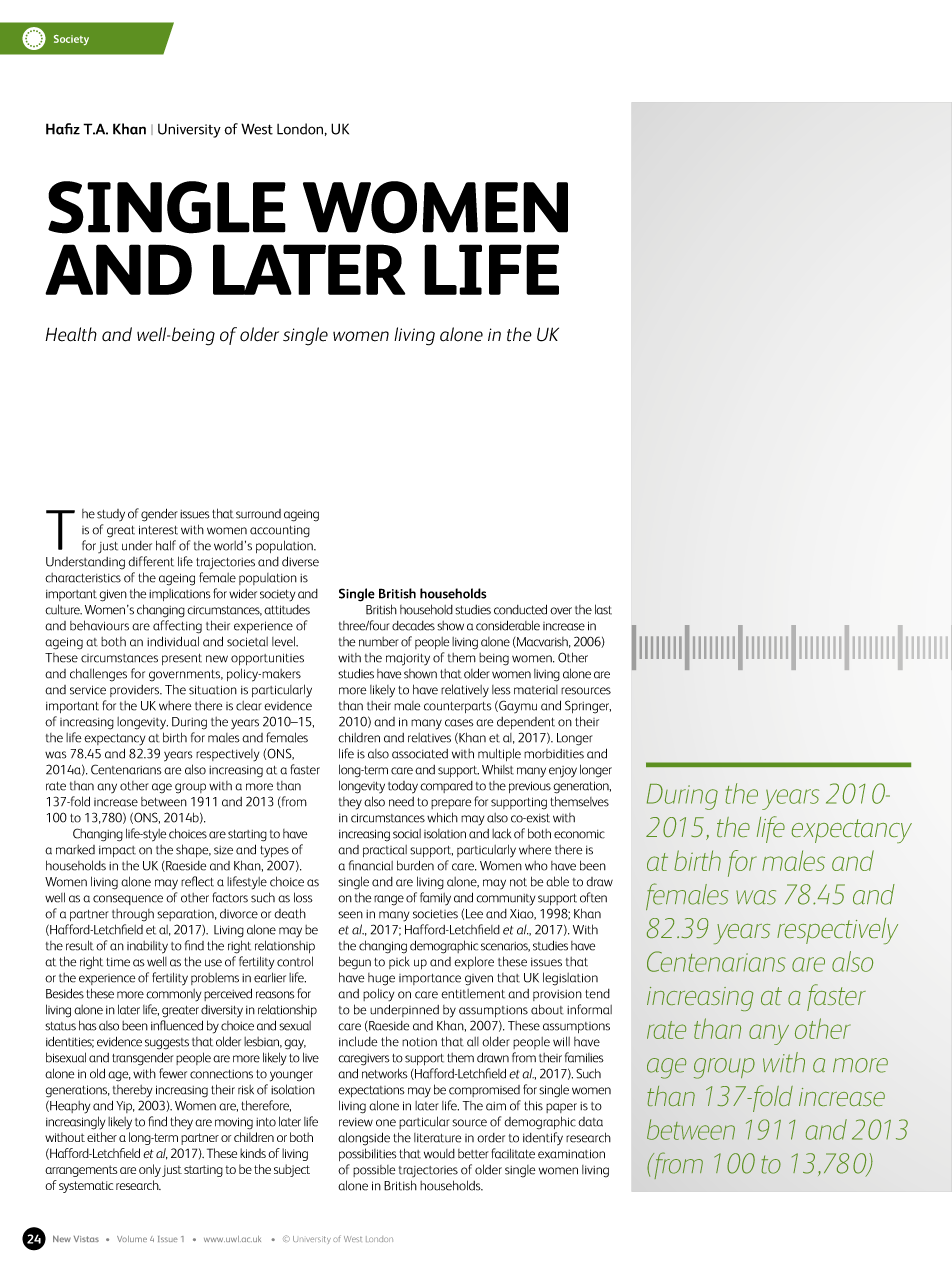 The height and width of the page is (1270, 952). I want to click on conducted, so click(520, 609).
